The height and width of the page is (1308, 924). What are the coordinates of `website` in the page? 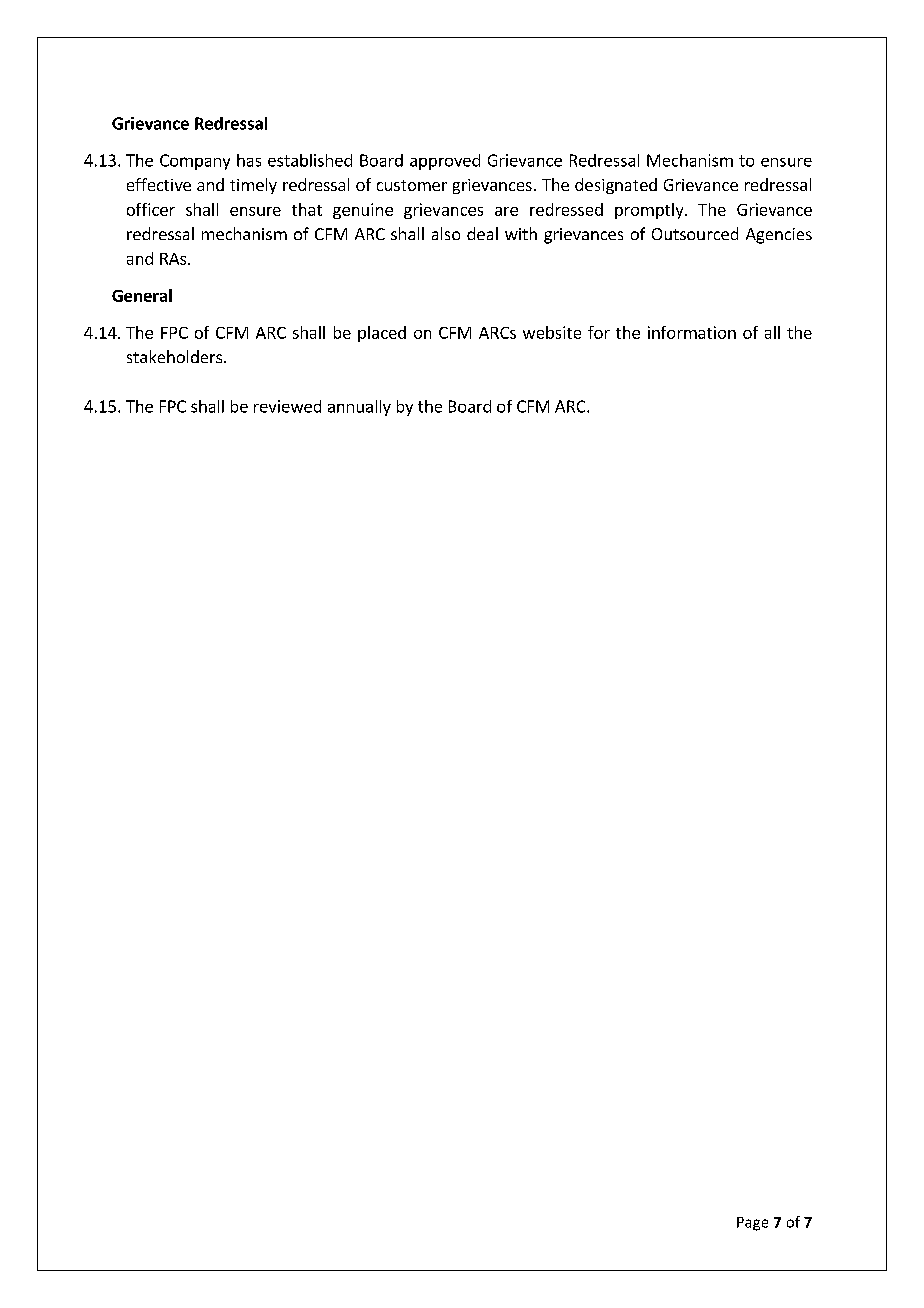 It's located at (552, 332).
